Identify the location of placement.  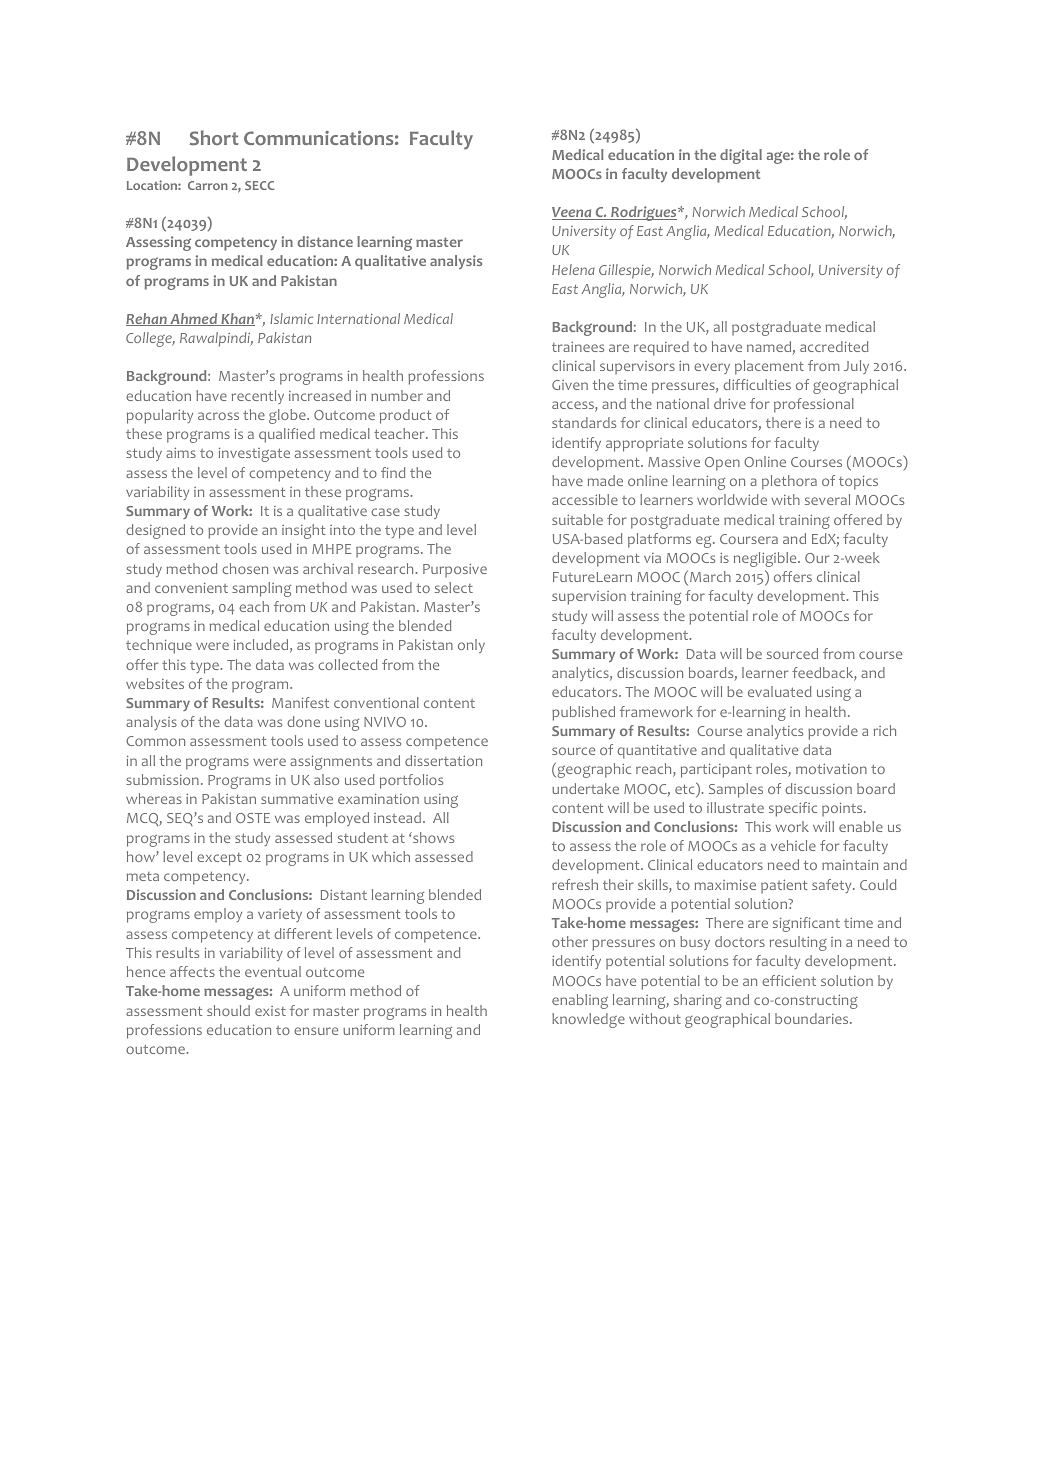
(769, 367).
